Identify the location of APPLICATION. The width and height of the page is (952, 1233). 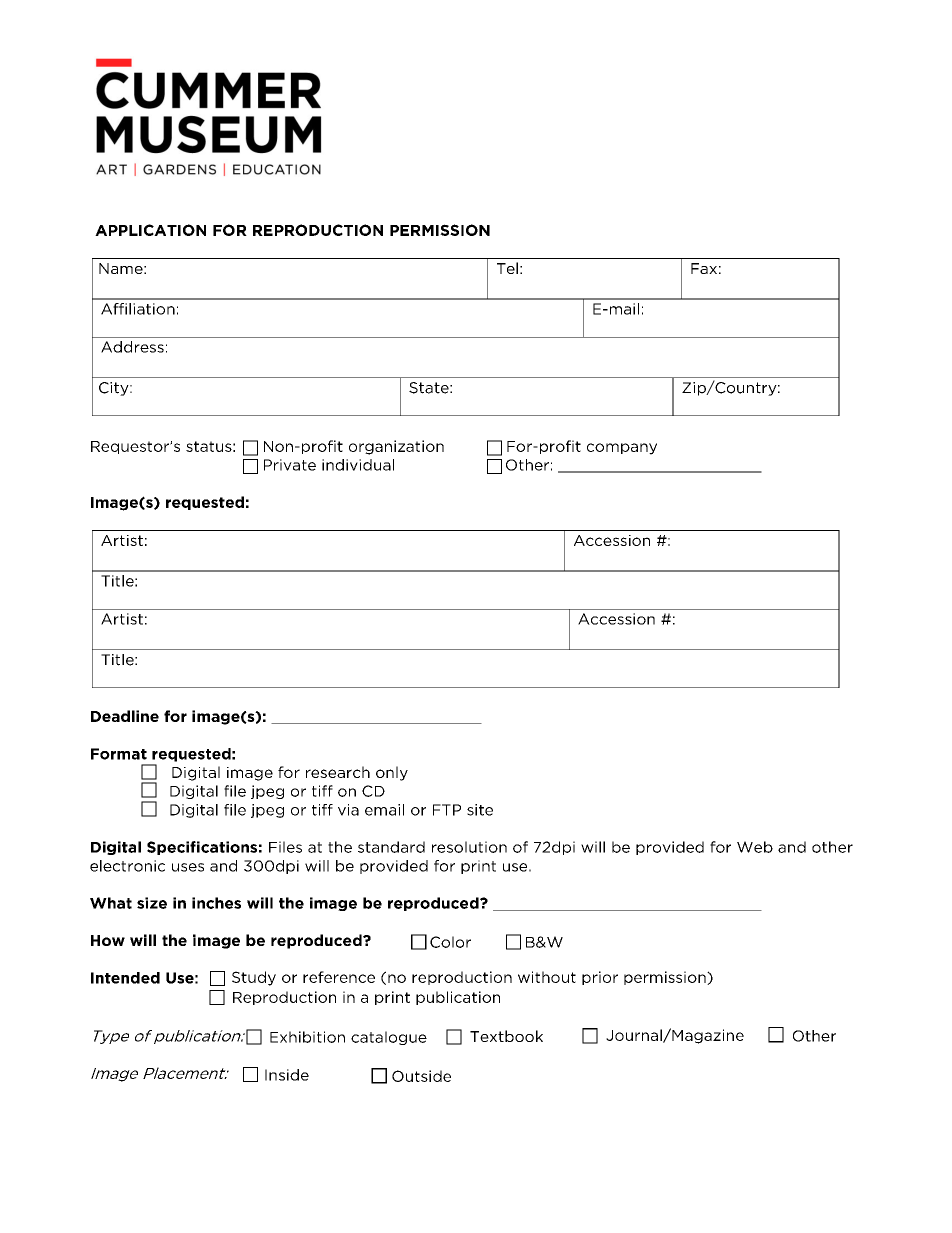
(150, 230).
